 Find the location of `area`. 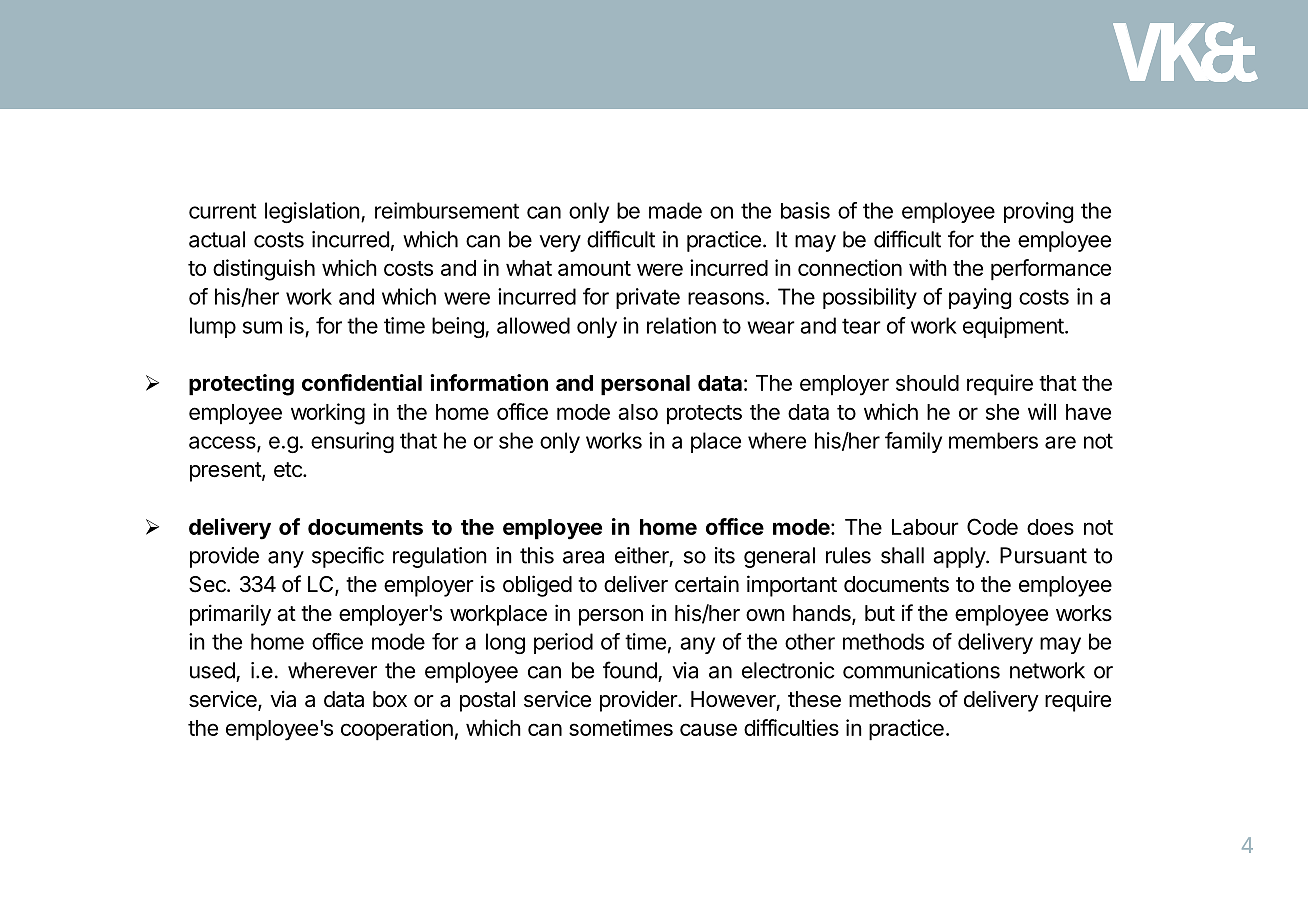

area is located at coordinates (583, 557).
